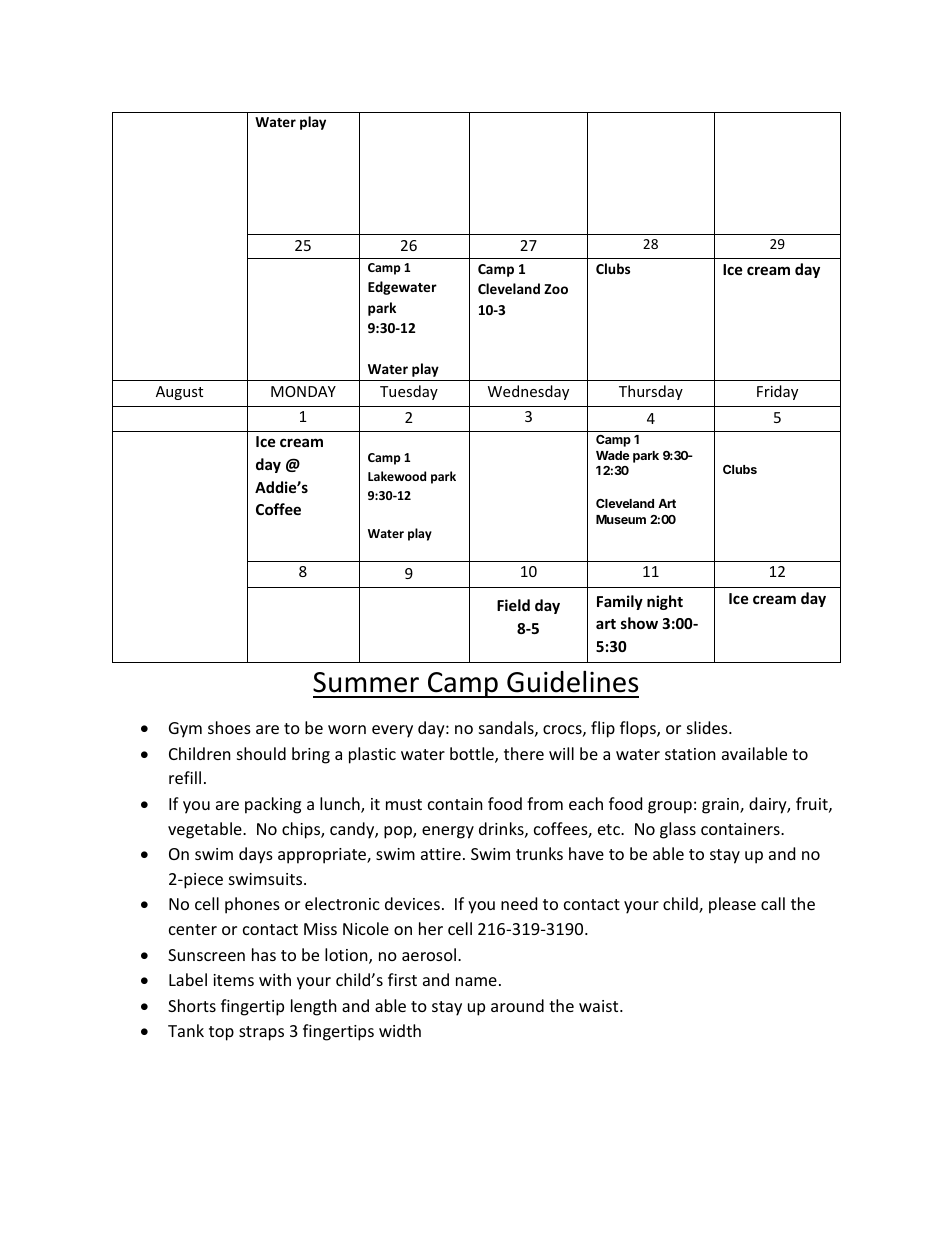 The width and height of the image is (952, 1233). What do you see at coordinates (256, 855) in the image?
I see `days` at bounding box center [256, 855].
